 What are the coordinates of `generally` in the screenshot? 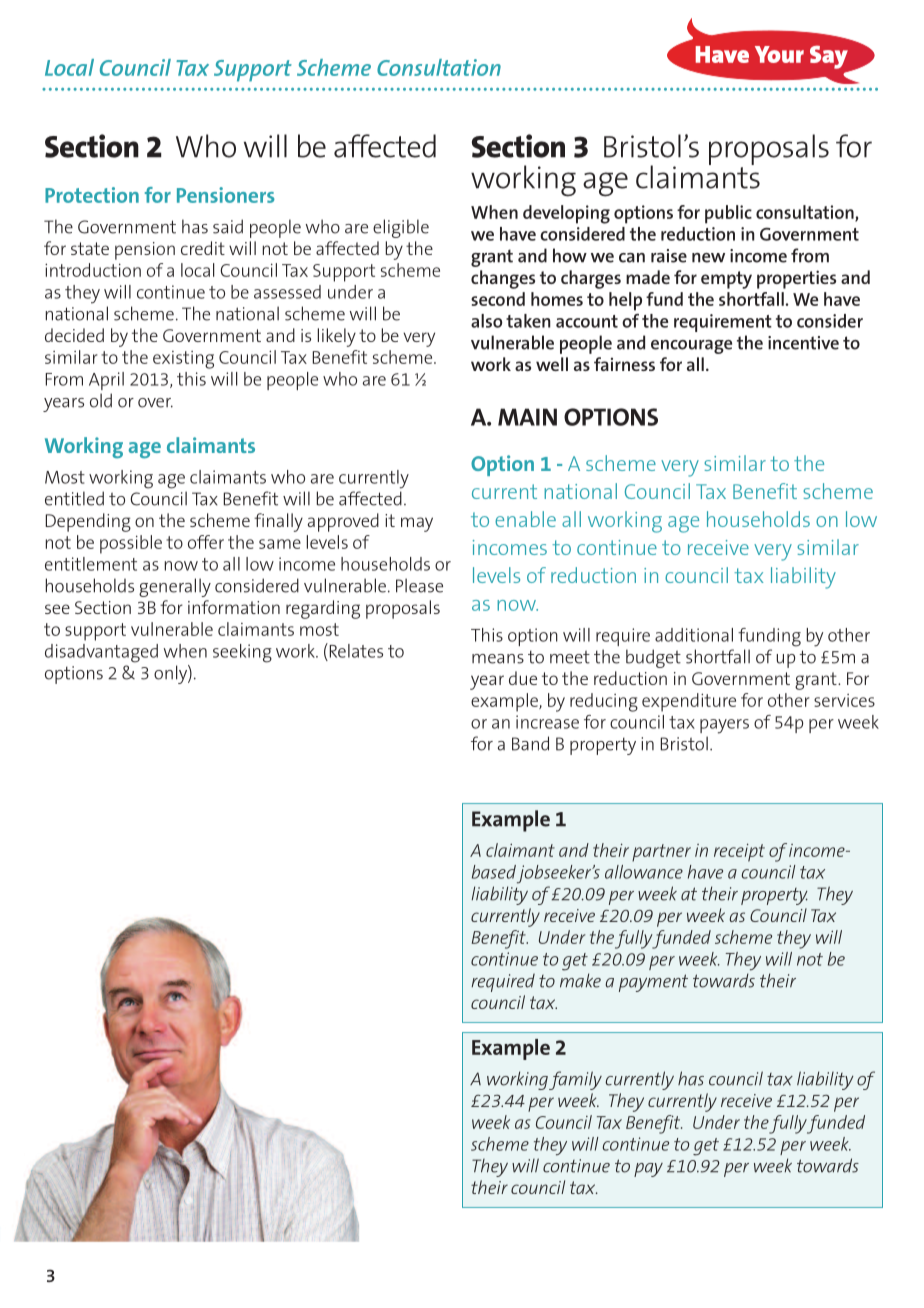 It's located at (175, 587).
